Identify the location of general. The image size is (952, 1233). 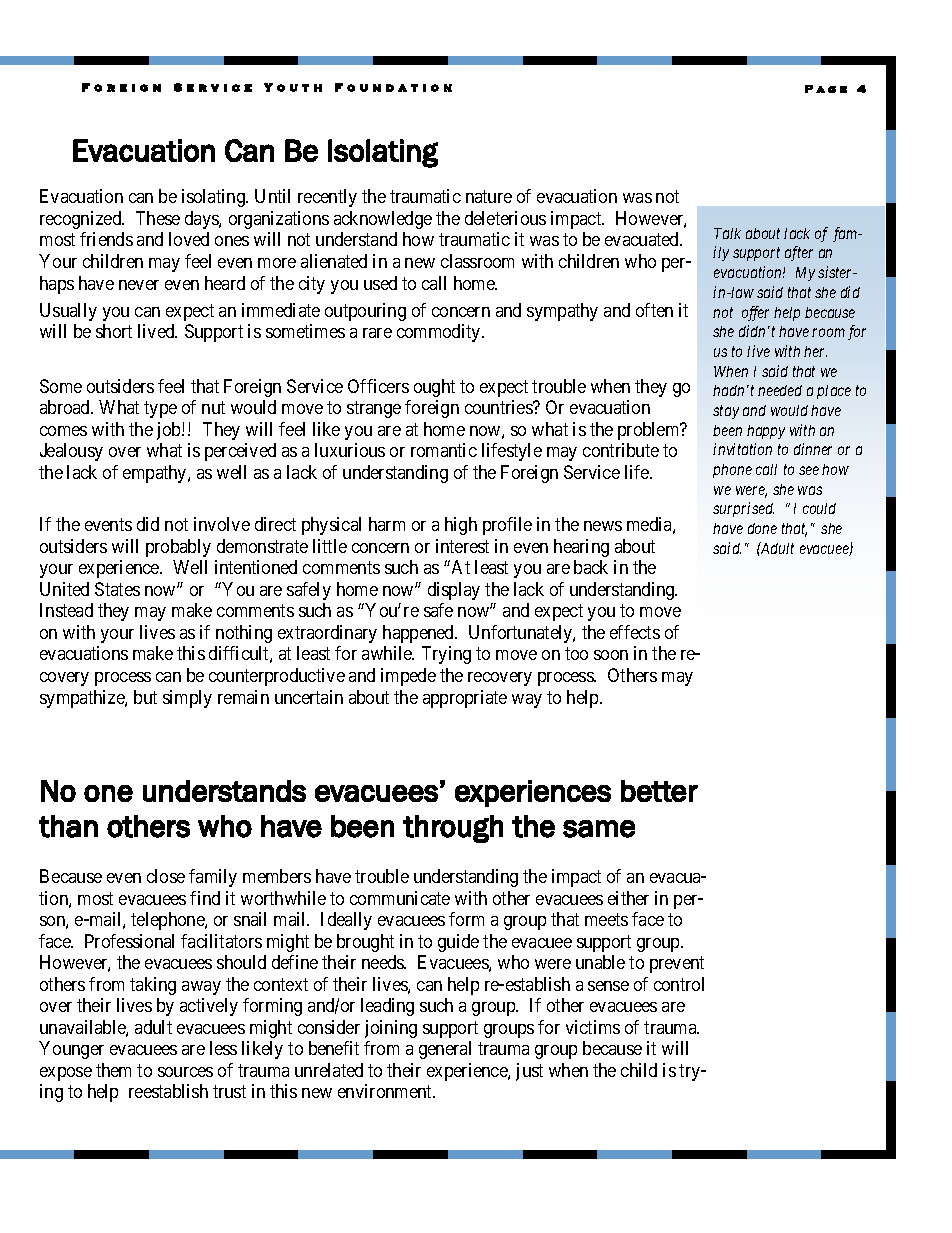
(445, 1050).
